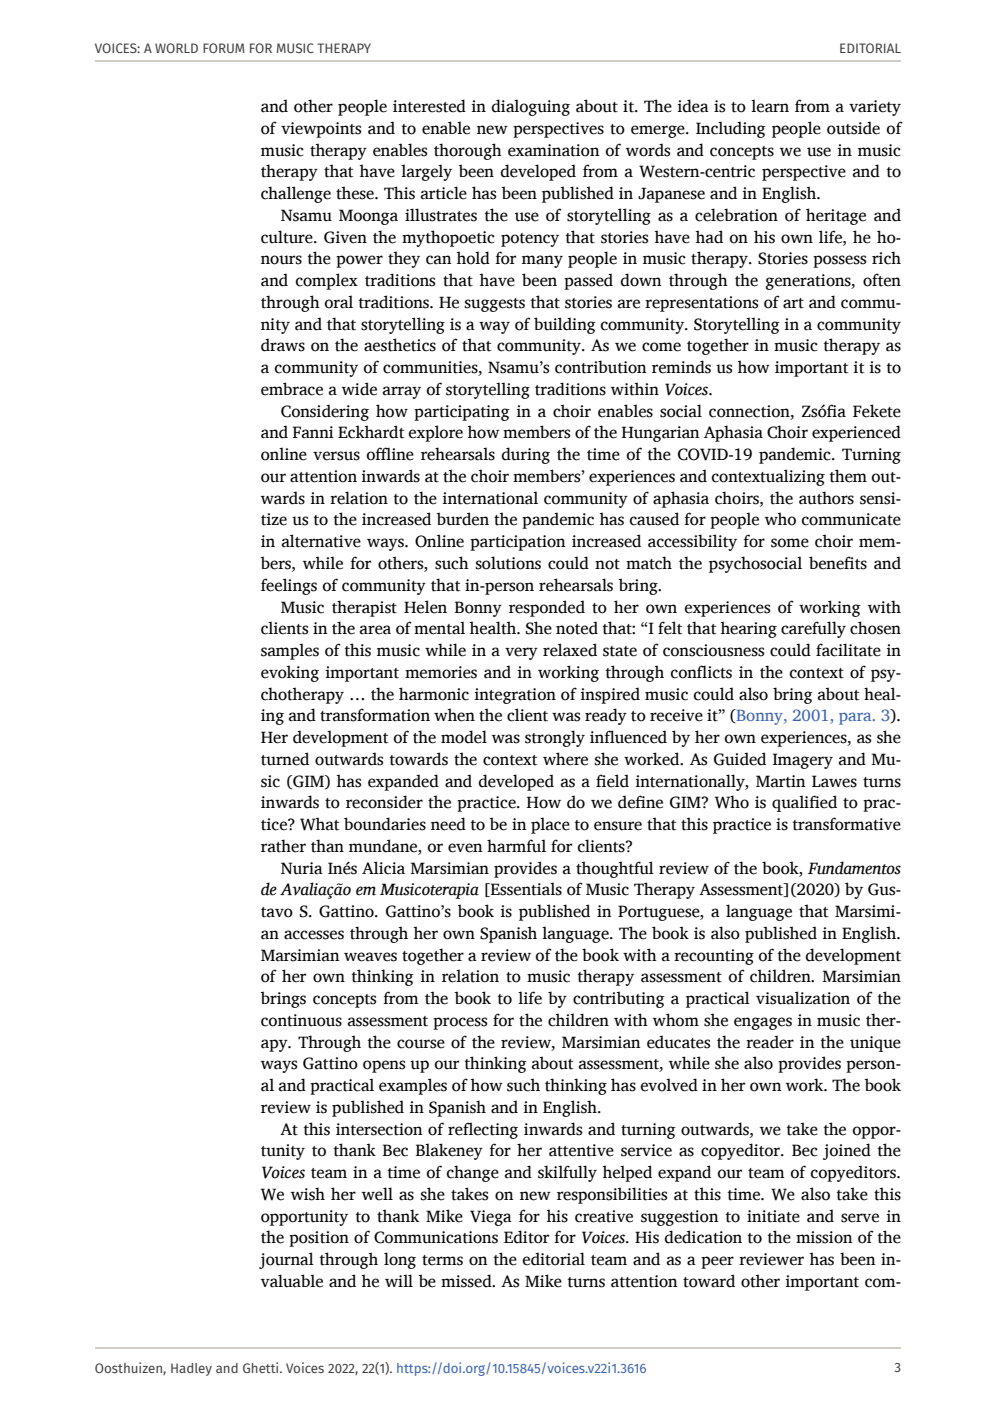  What do you see at coordinates (518, 543) in the page?
I see `participation` at bounding box center [518, 543].
